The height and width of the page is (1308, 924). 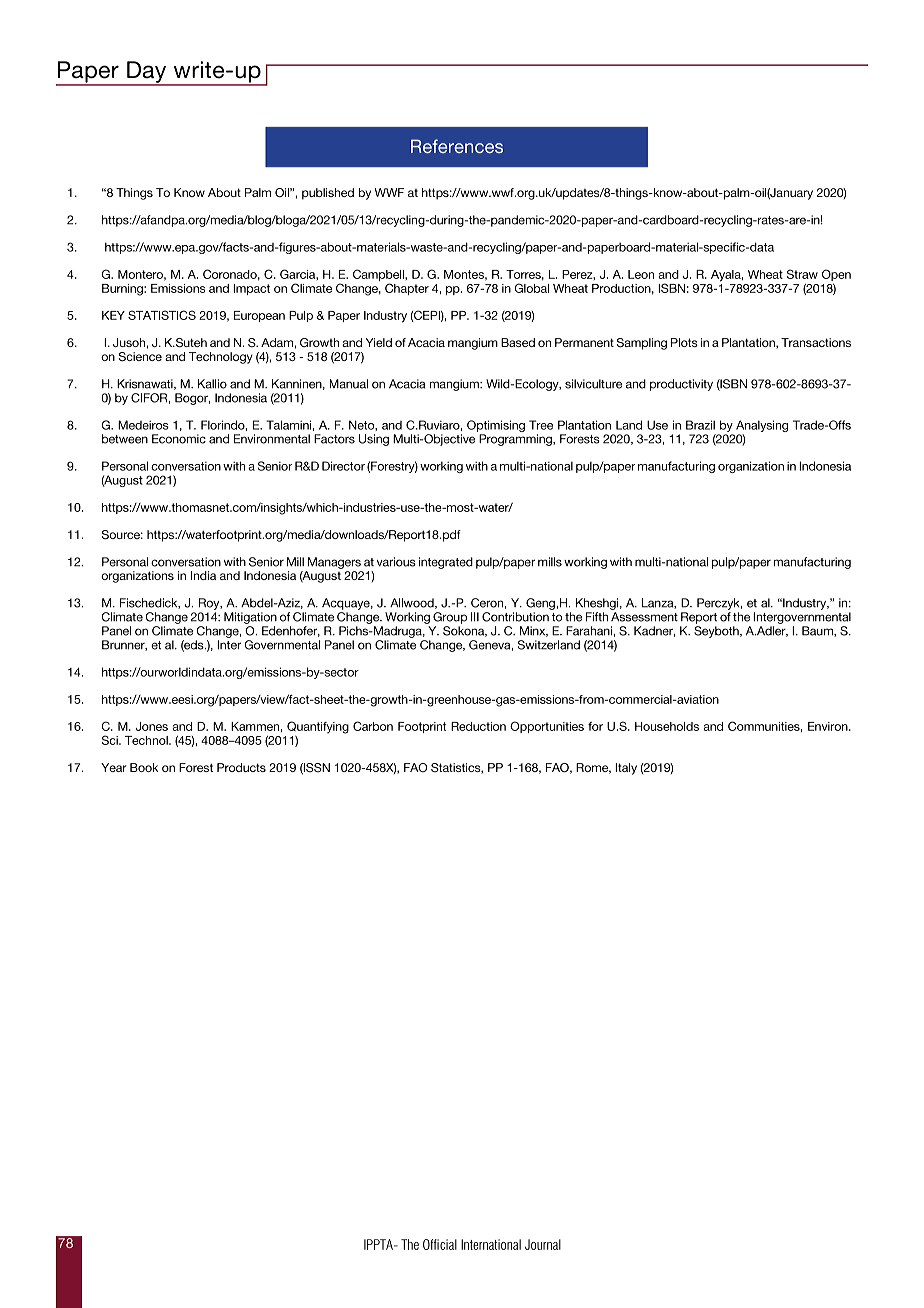 What do you see at coordinates (250, 618) in the page?
I see `Mitigation` at bounding box center [250, 618].
